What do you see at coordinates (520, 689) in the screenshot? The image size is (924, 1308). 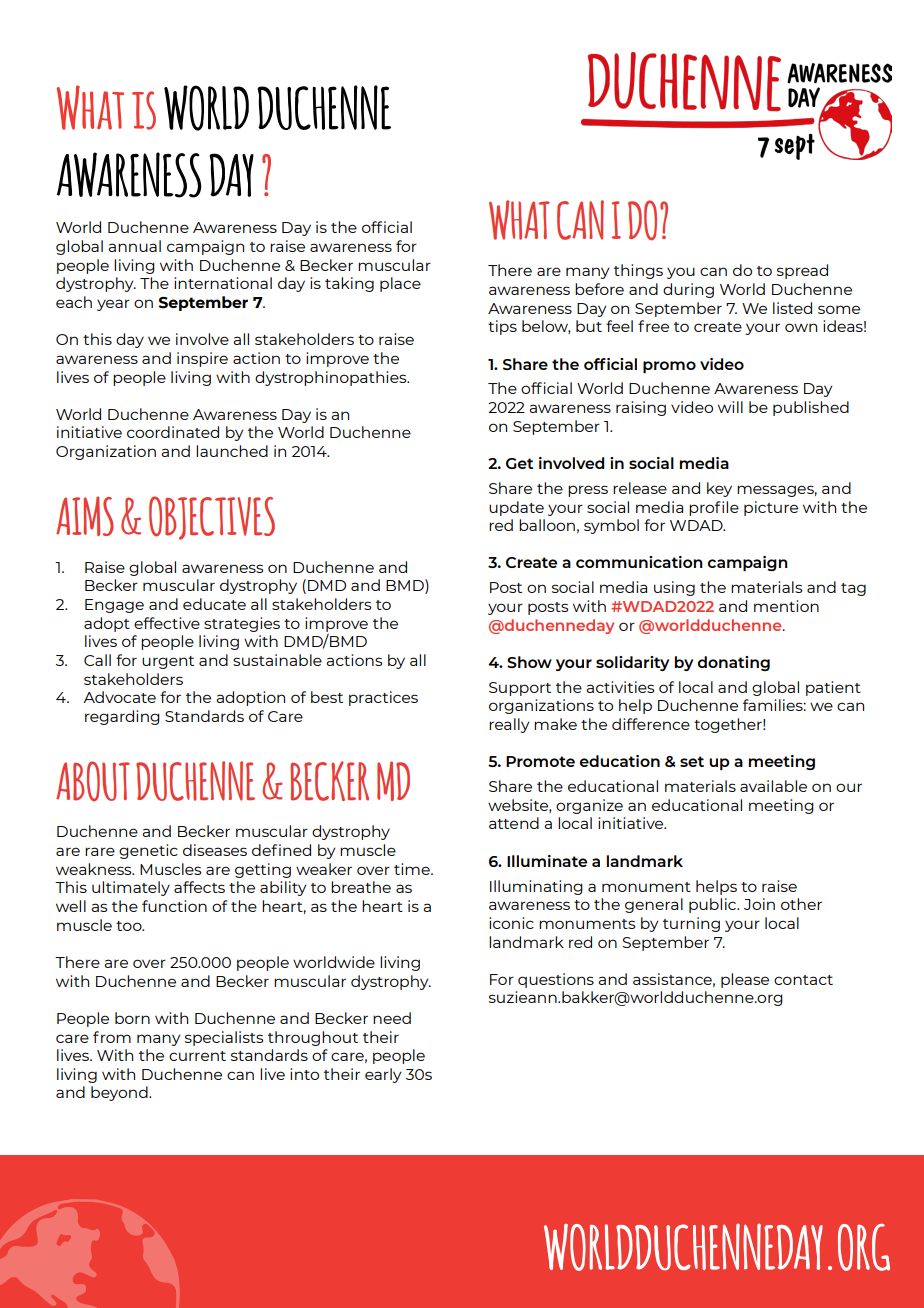 I see `Support` at bounding box center [520, 689].
